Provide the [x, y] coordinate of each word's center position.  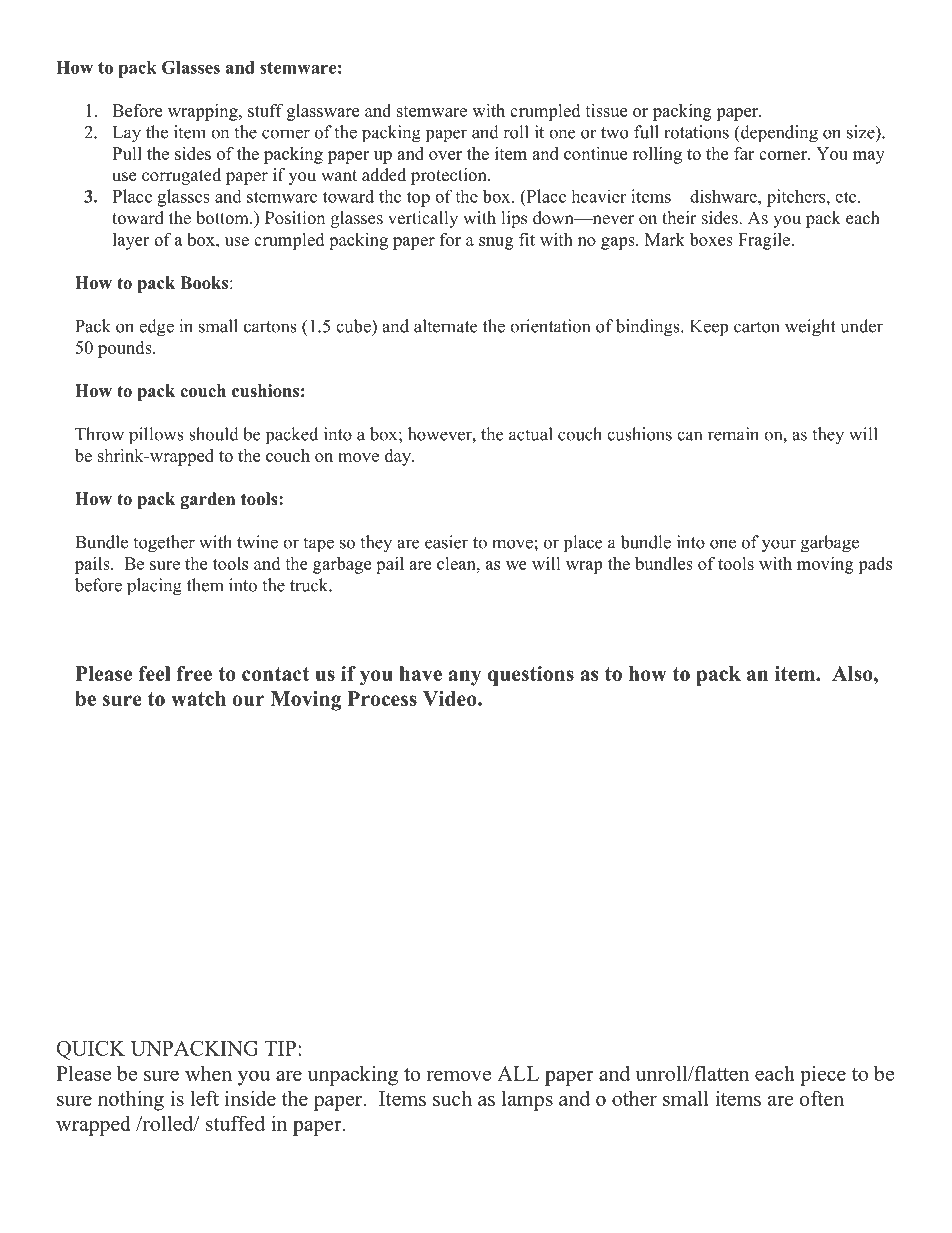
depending [778, 134]
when [208, 1073]
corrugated [181, 176]
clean [457, 563]
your [779, 546]
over [445, 155]
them [205, 585]
